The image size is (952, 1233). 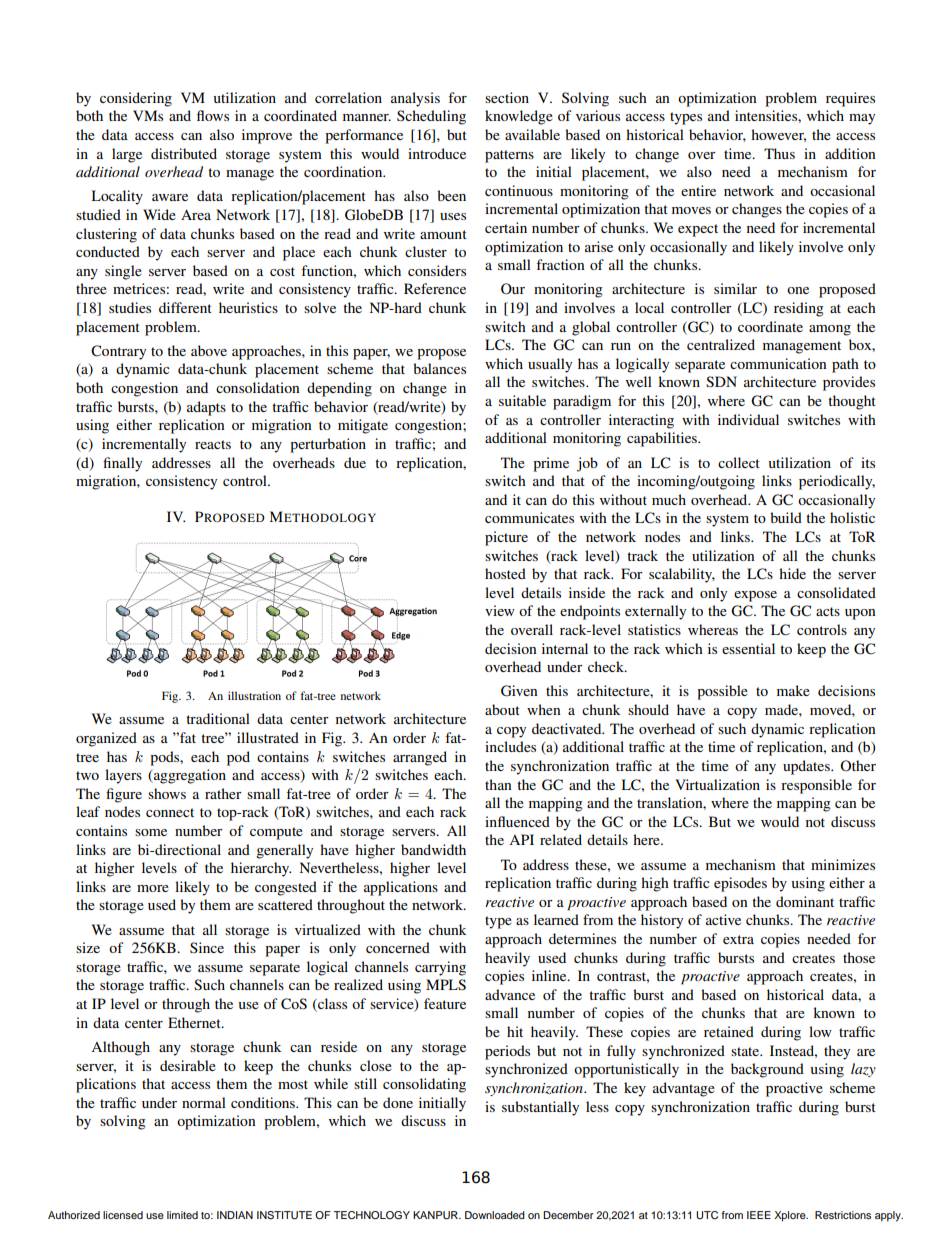 I want to click on essential, so click(x=748, y=648).
